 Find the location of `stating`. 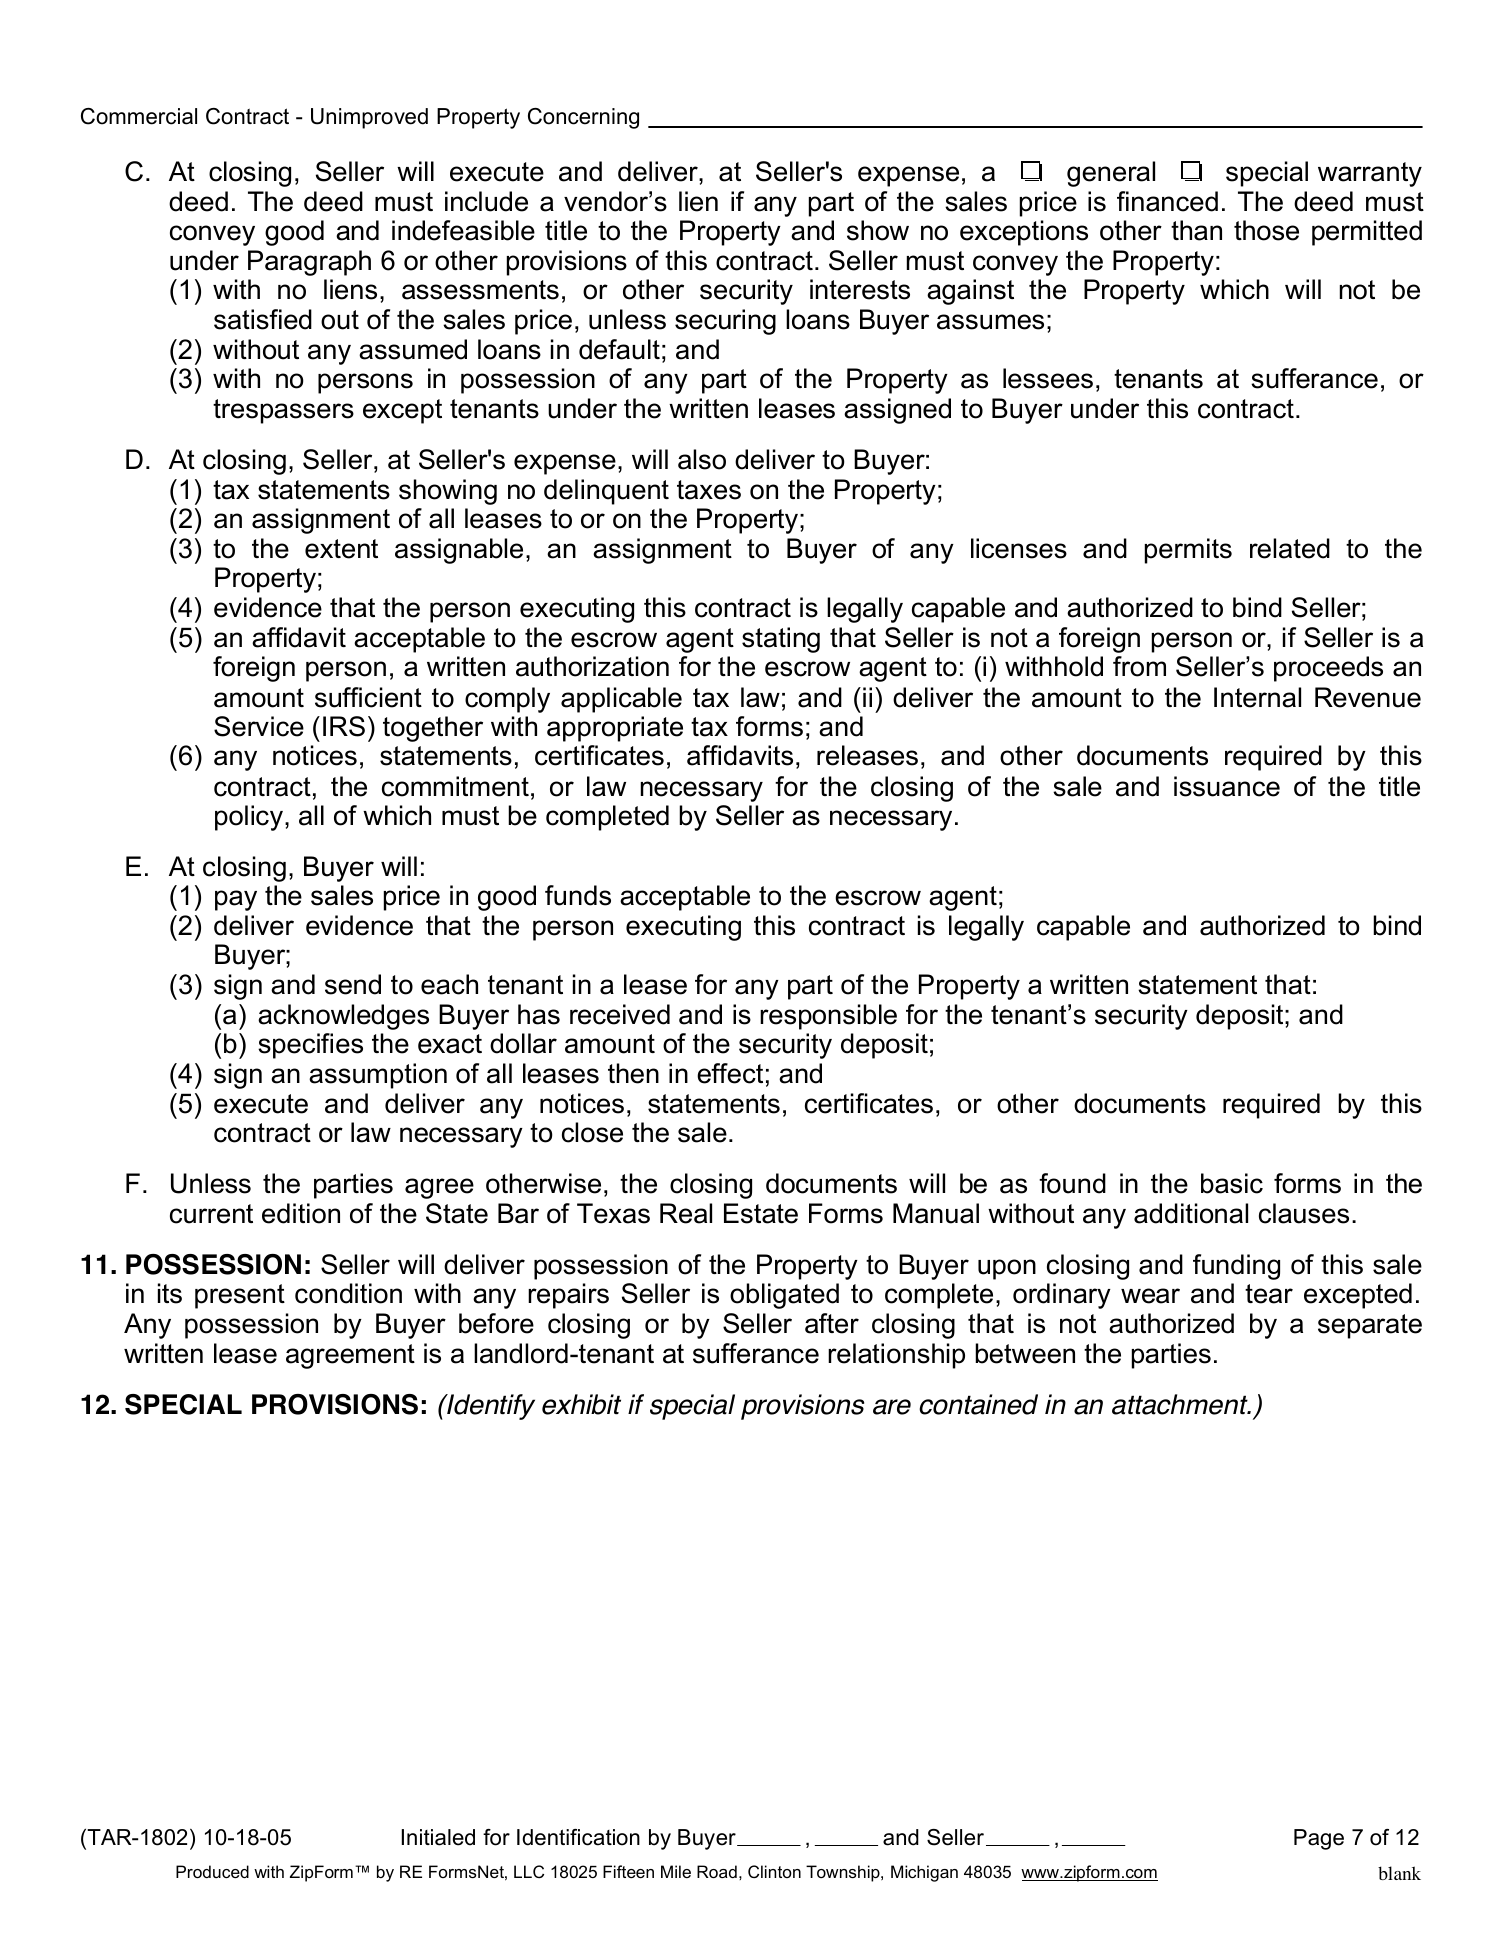

stating is located at coordinates (781, 640).
